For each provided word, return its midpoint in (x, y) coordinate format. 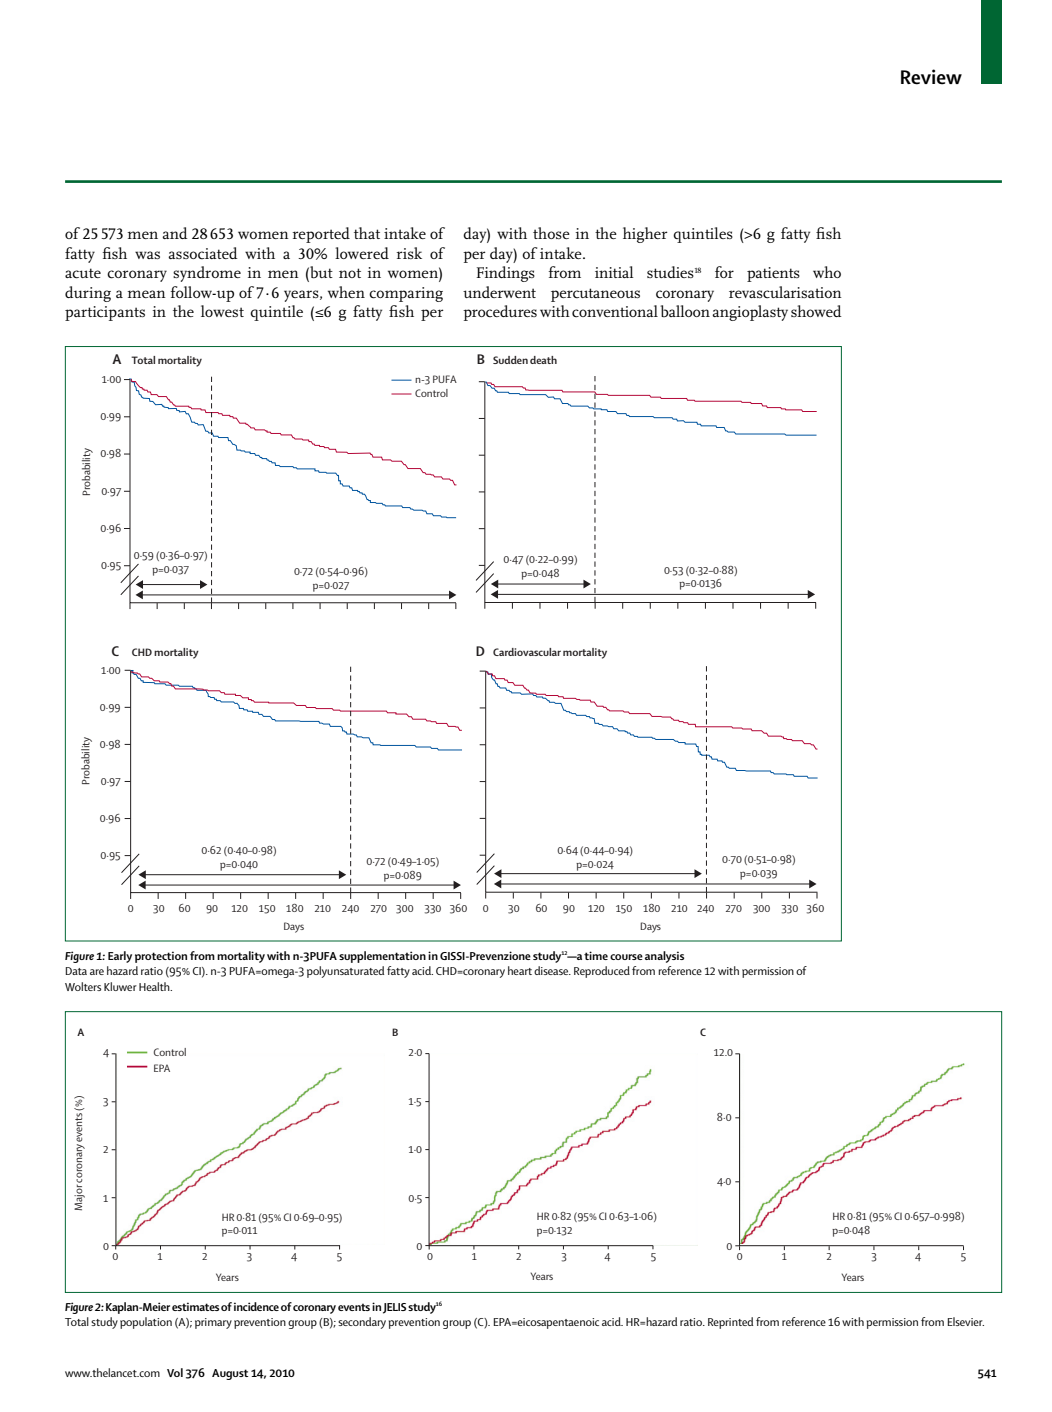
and (175, 233)
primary (213, 1323)
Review (931, 77)
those (551, 233)
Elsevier (966, 1321)
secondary (362, 1323)
